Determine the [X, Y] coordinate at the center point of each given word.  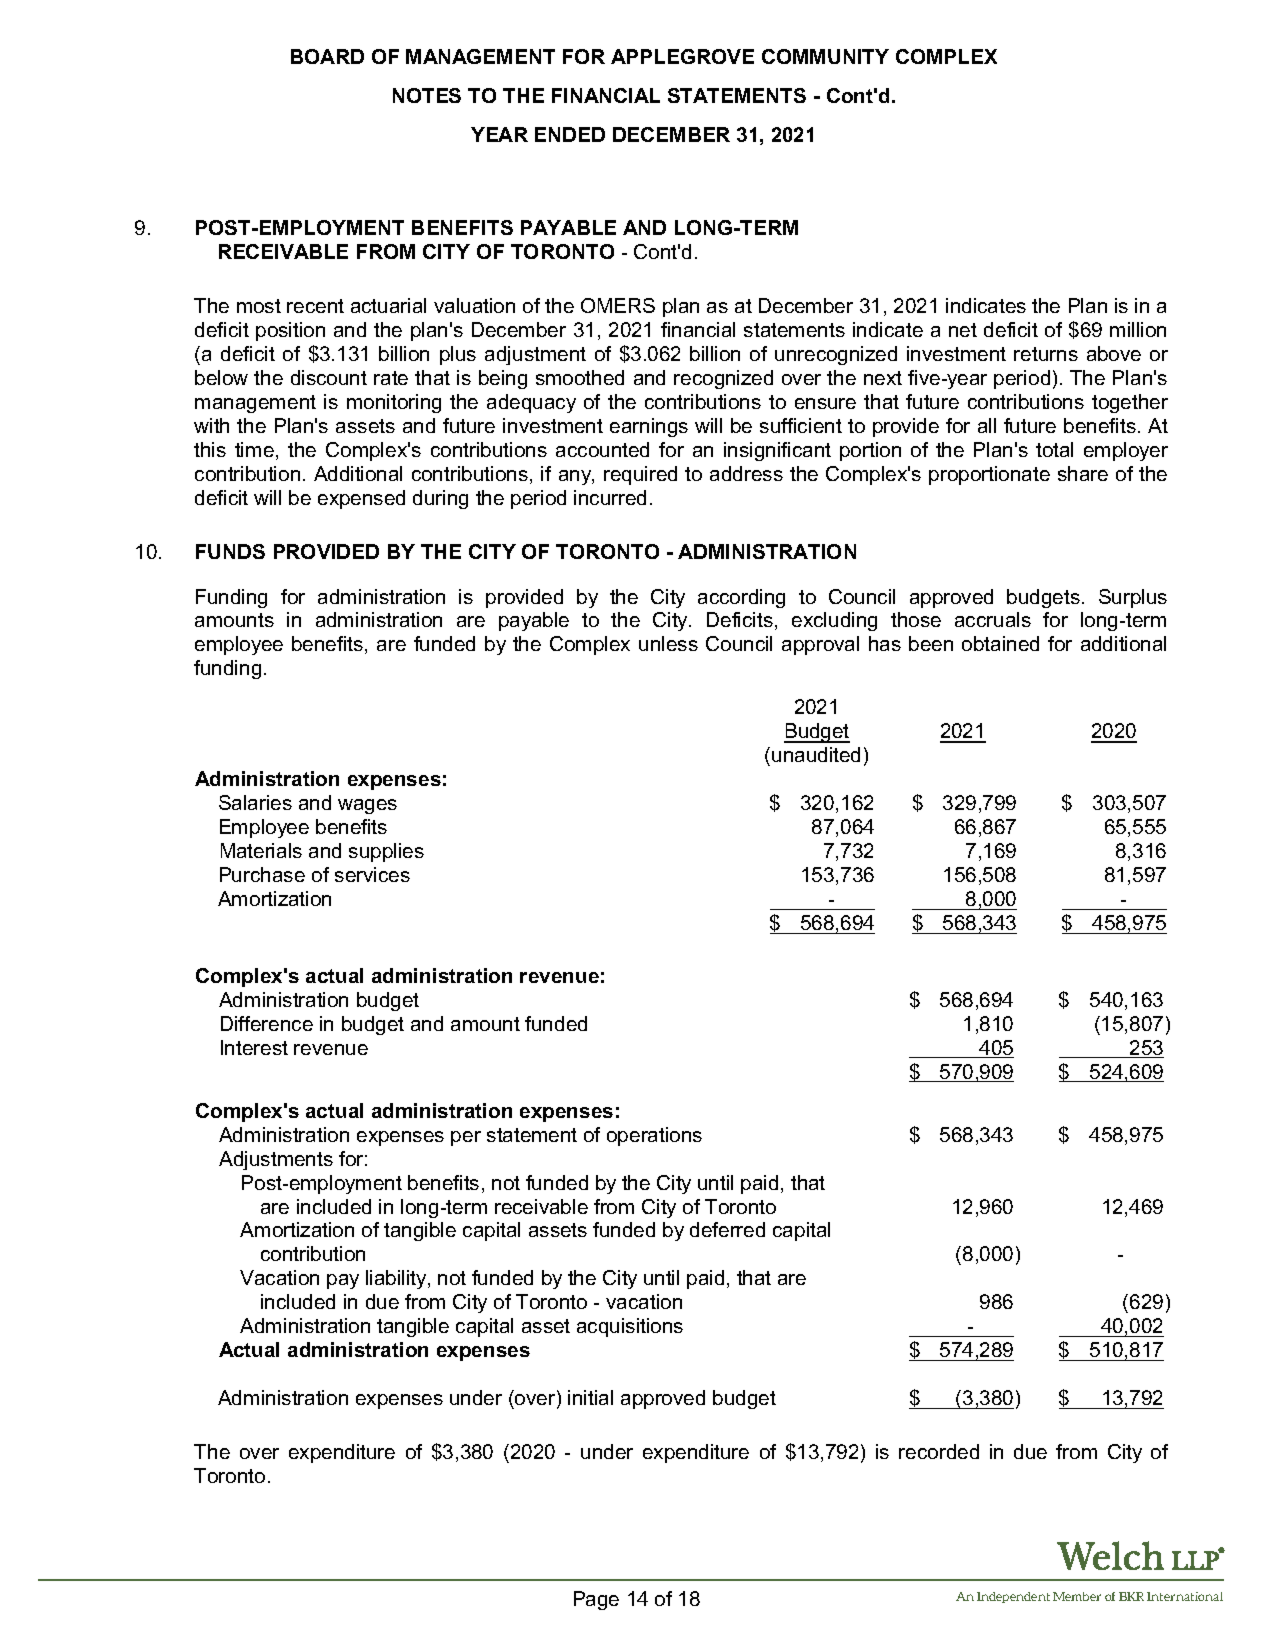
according [741, 598]
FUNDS [230, 551]
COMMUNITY [825, 56]
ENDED [570, 134]
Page [596, 1600]
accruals [993, 619]
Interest [254, 1047]
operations [654, 1136]
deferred [727, 1229]
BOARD [327, 56]
